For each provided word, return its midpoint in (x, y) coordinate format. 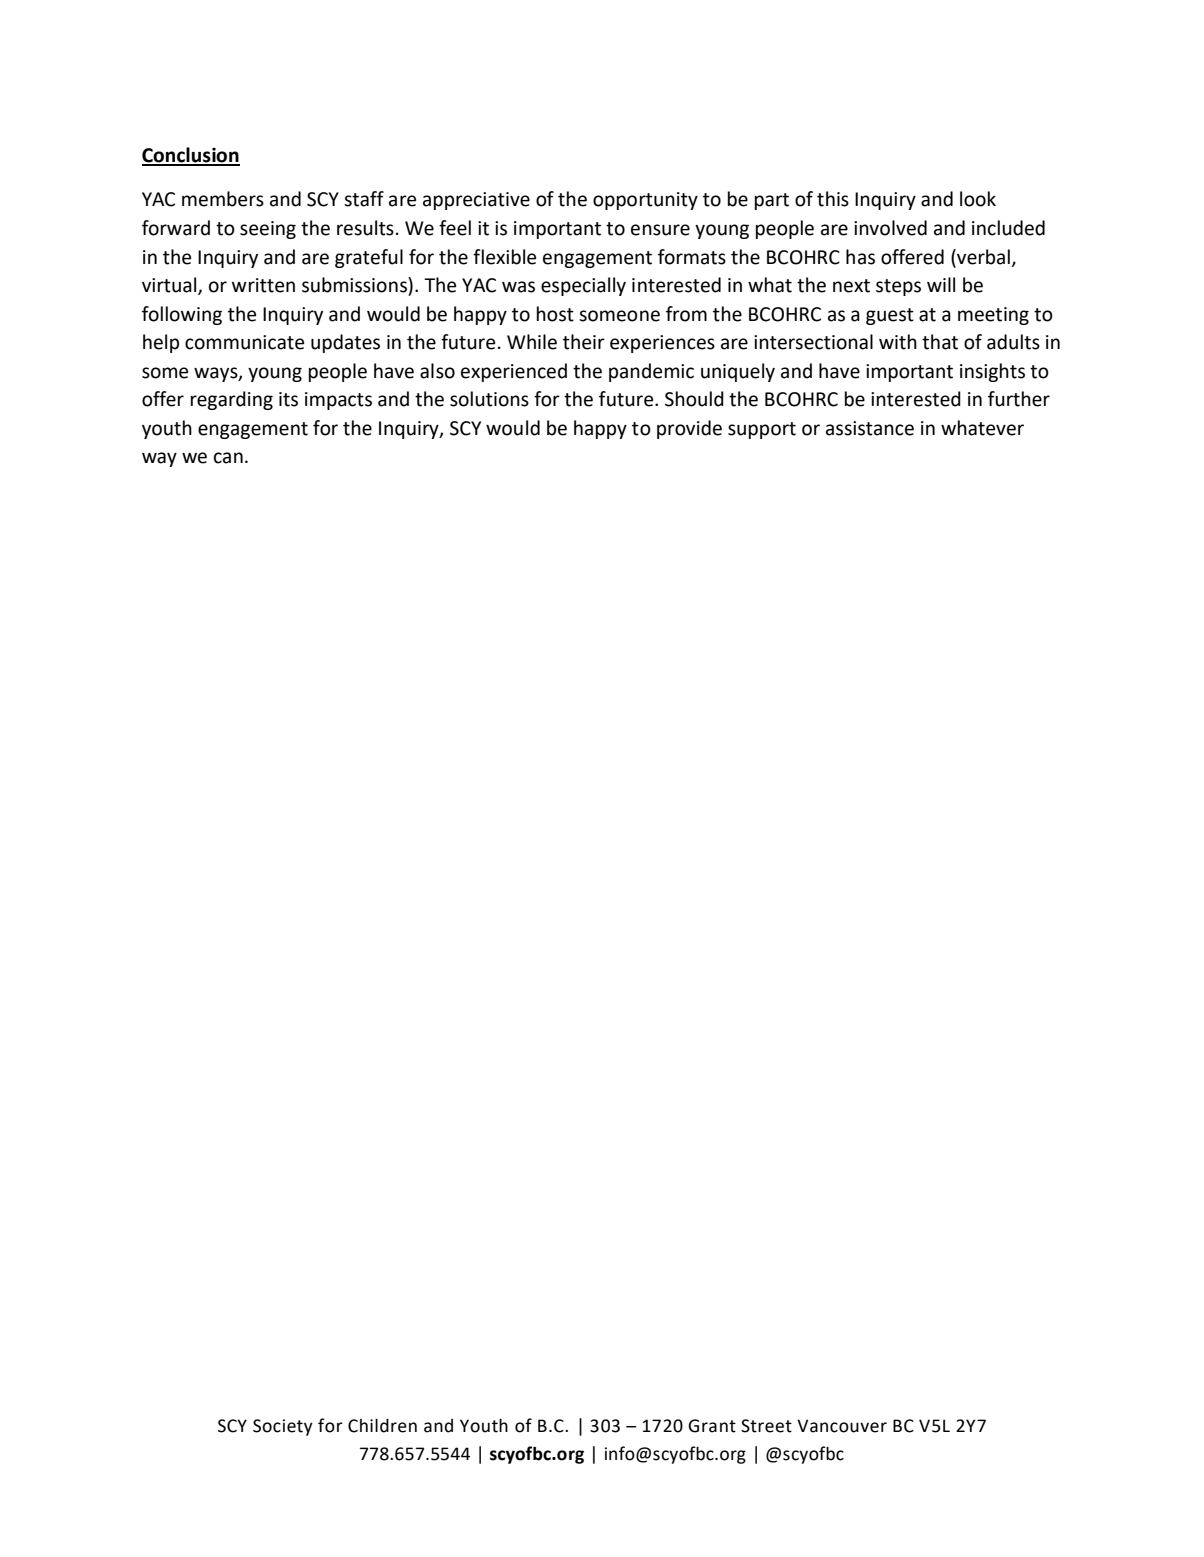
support (762, 430)
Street (766, 1426)
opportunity (645, 201)
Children (382, 1426)
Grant (712, 1426)
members (223, 199)
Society (283, 1427)
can (228, 458)
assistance (870, 428)
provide (689, 429)
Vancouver (842, 1426)
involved (890, 228)
